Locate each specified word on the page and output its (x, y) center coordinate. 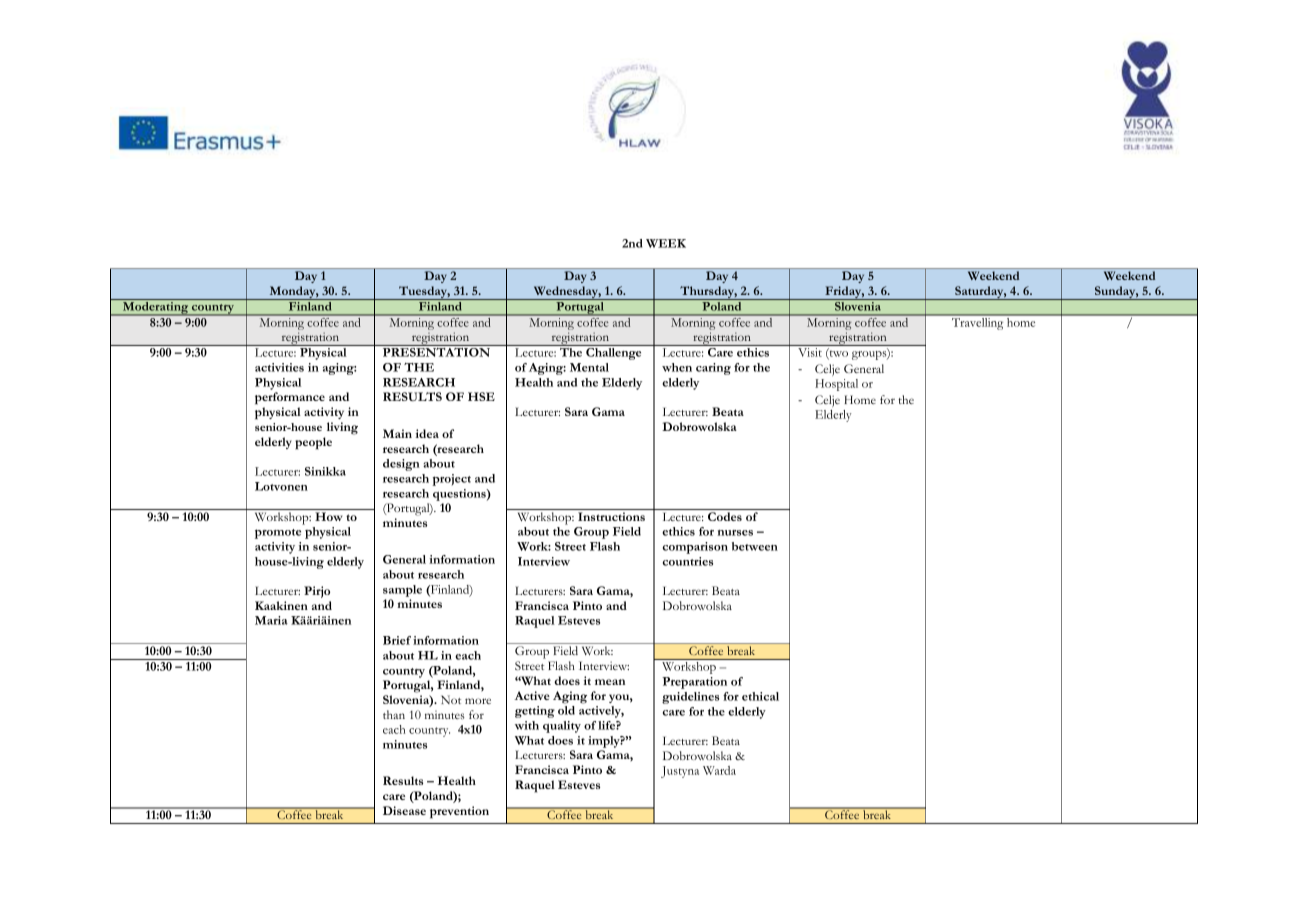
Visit (810, 352)
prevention (459, 812)
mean (610, 682)
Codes (725, 516)
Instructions (611, 516)
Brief (397, 640)
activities (279, 367)
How (328, 516)
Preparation (694, 683)
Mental (589, 367)
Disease (404, 810)
